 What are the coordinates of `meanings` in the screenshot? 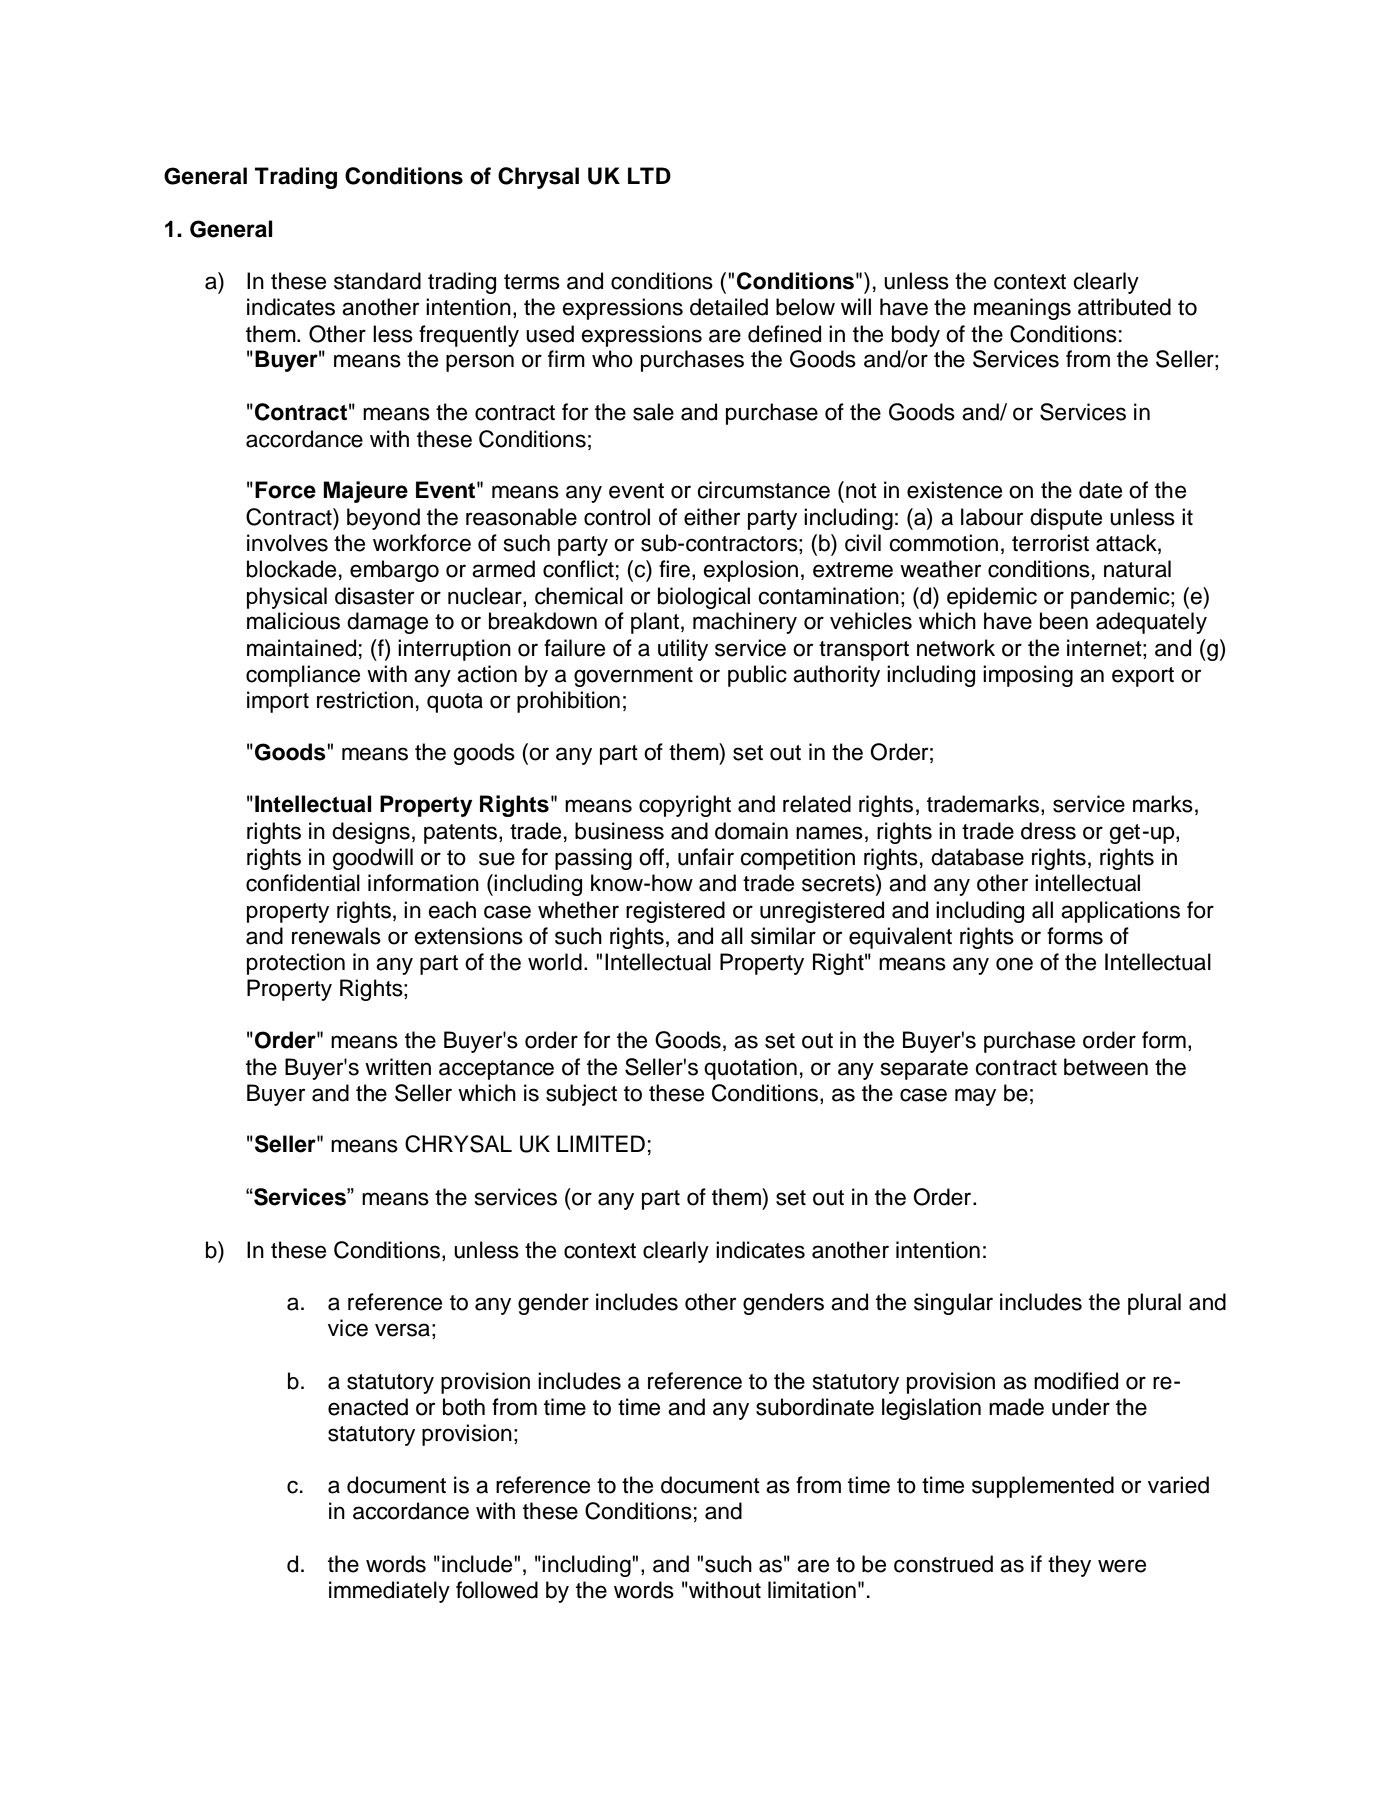 It's located at (1022, 309).
